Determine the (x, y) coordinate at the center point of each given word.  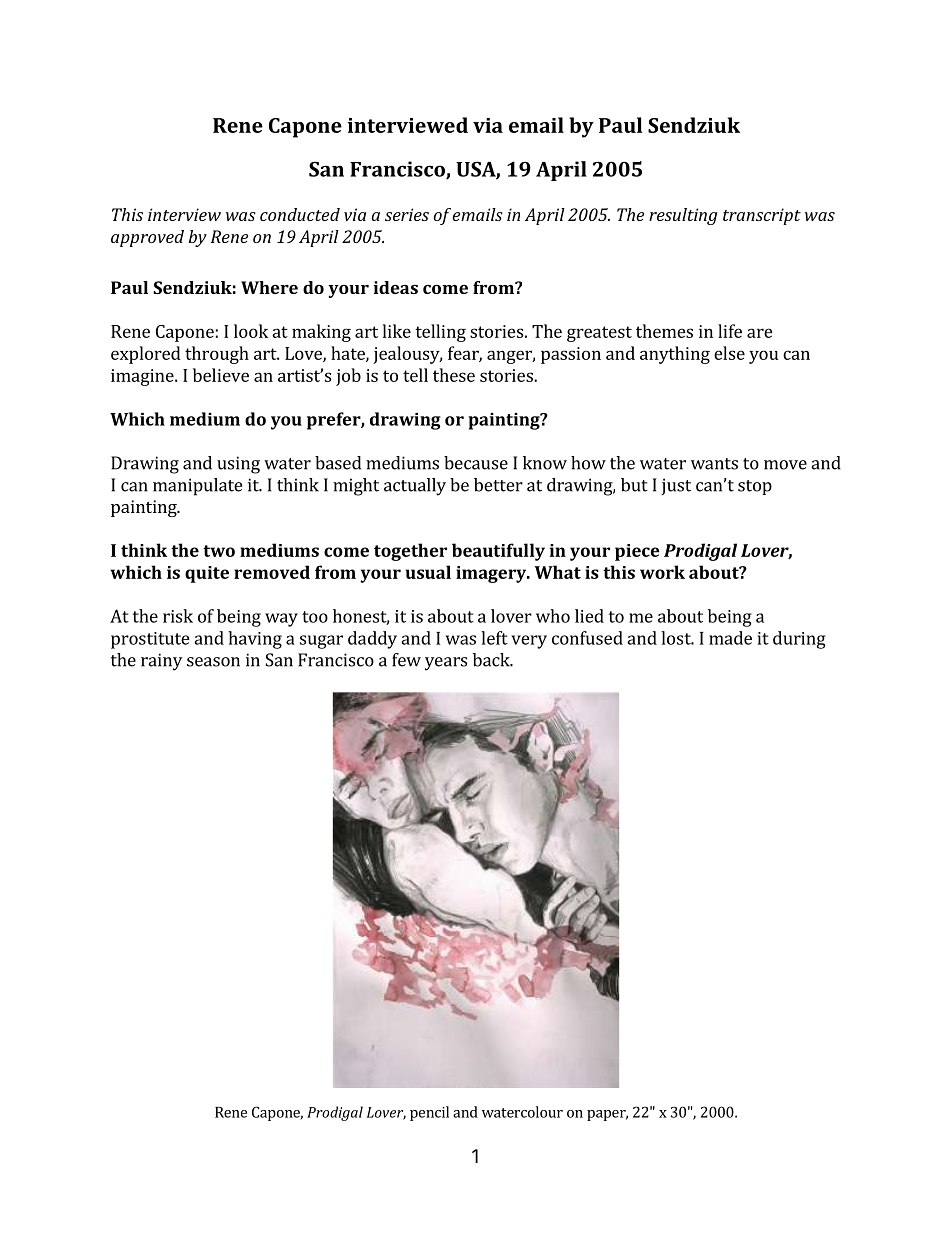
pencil (429, 1113)
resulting (683, 216)
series (407, 214)
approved (147, 238)
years (446, 664)
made (730, 638)
